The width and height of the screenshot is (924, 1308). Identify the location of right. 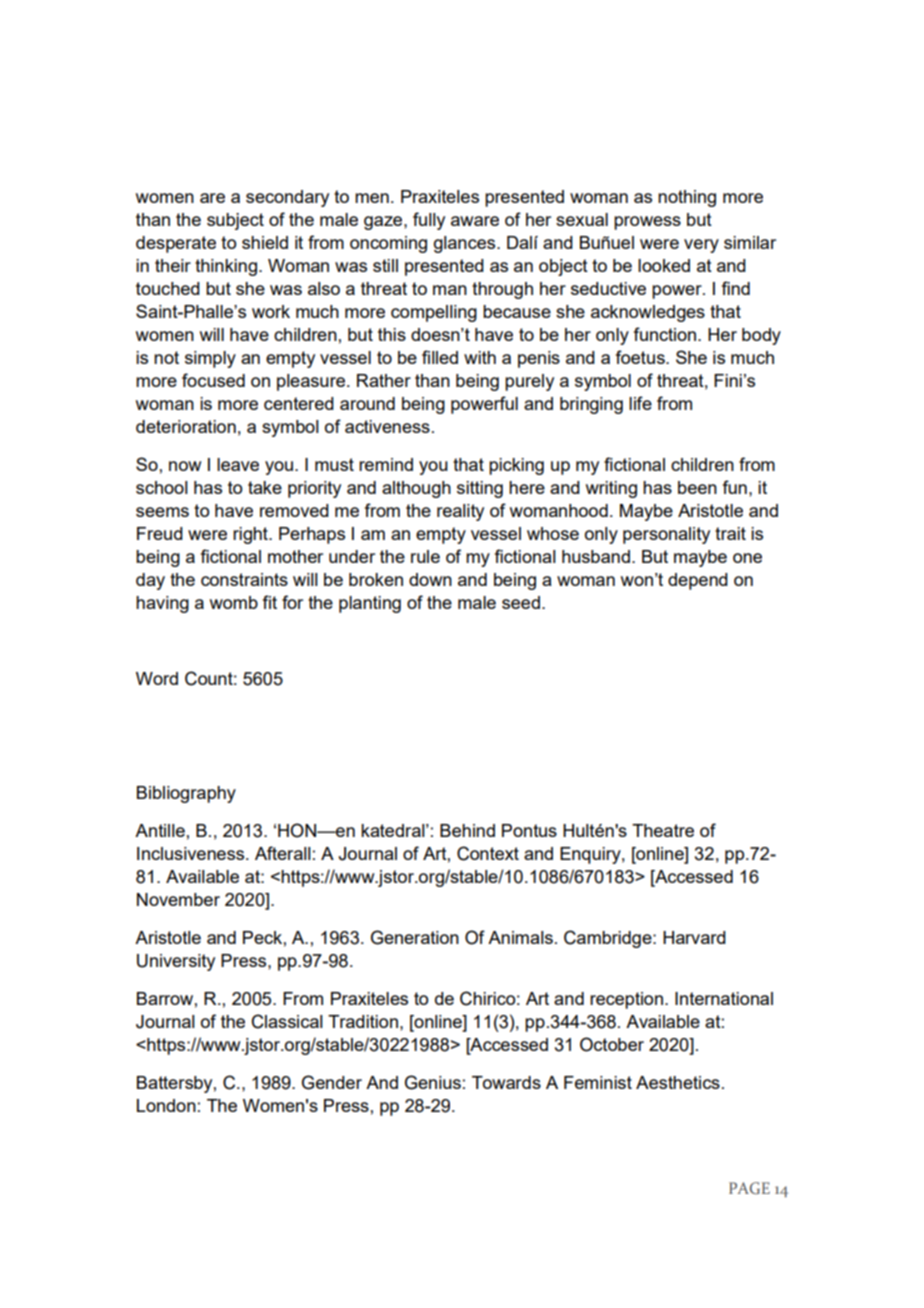
(251, 535).
